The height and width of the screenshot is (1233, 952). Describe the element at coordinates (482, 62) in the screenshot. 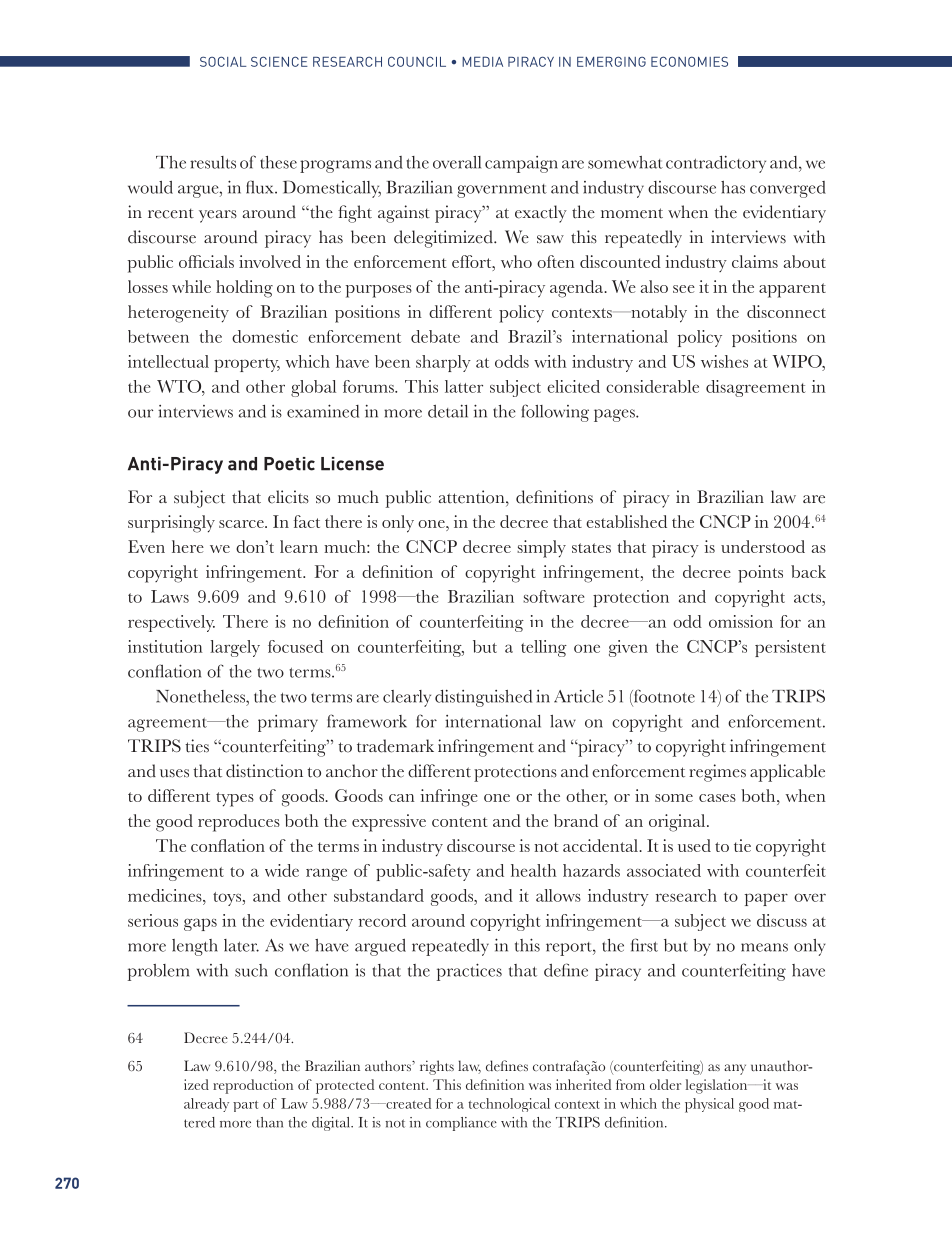

I see `MEDIA` at that location.
